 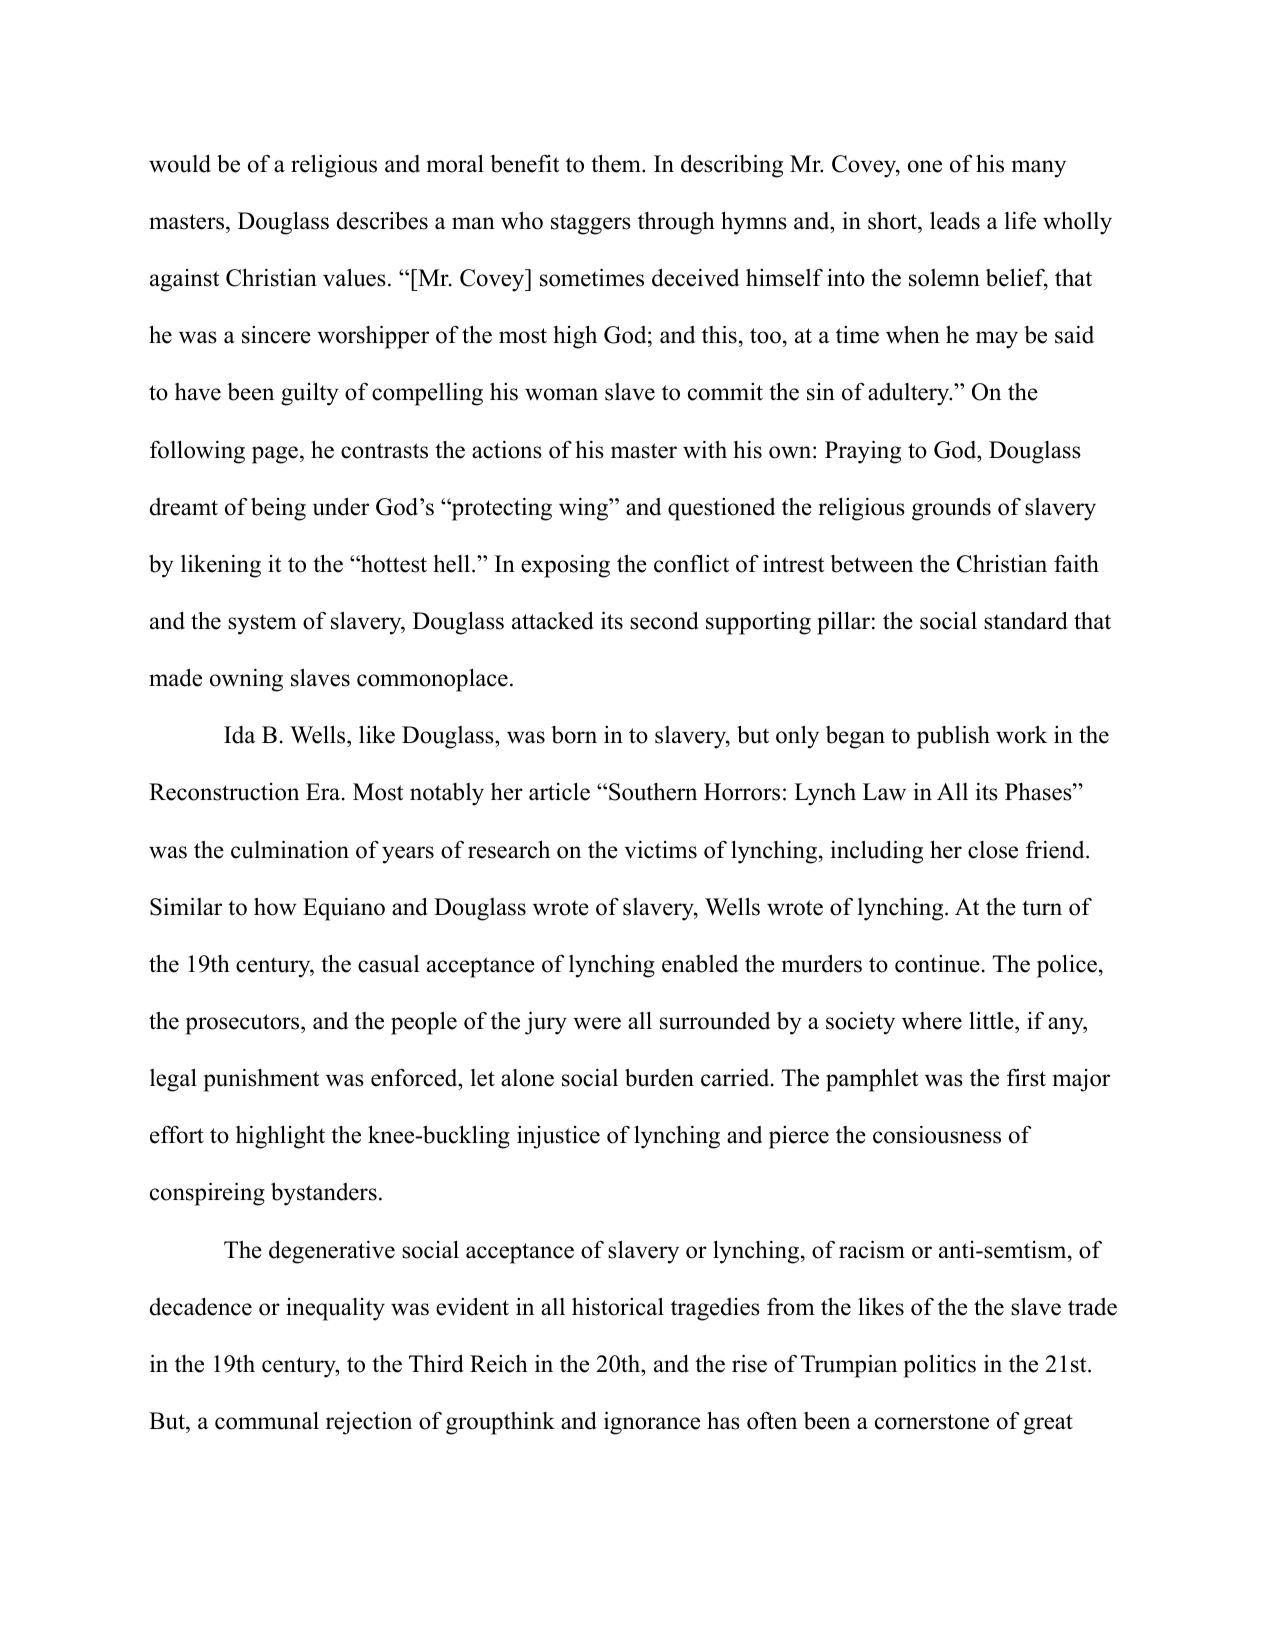 I want to click on page, so click(x=276, y=455).
